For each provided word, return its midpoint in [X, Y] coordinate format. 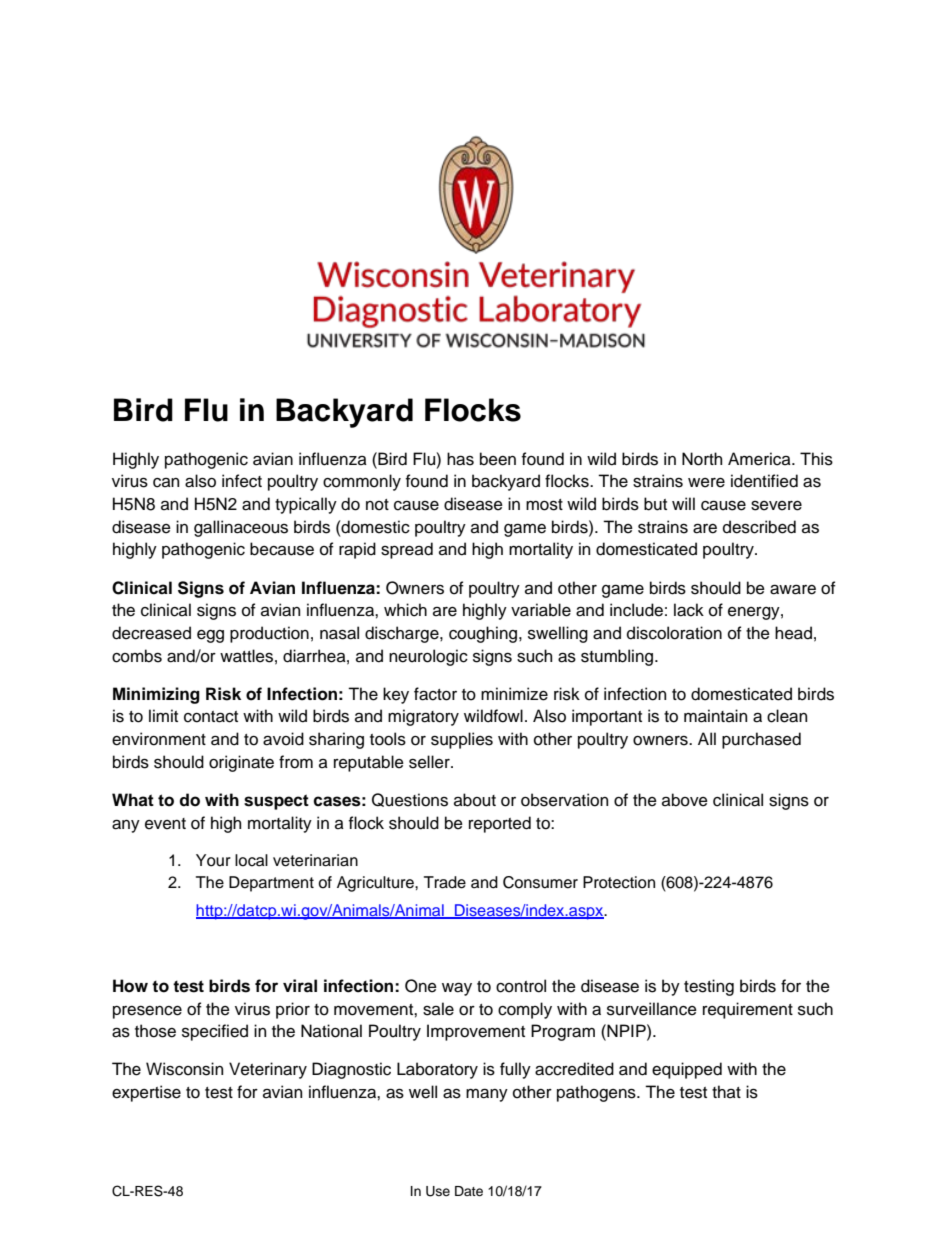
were [706, 483]
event [165, 824]
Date [469, 1191]
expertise [146, 1093]
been [498, 459]
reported [500, 824]
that [726, 1092]
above [685, 800]
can [166, 483]
